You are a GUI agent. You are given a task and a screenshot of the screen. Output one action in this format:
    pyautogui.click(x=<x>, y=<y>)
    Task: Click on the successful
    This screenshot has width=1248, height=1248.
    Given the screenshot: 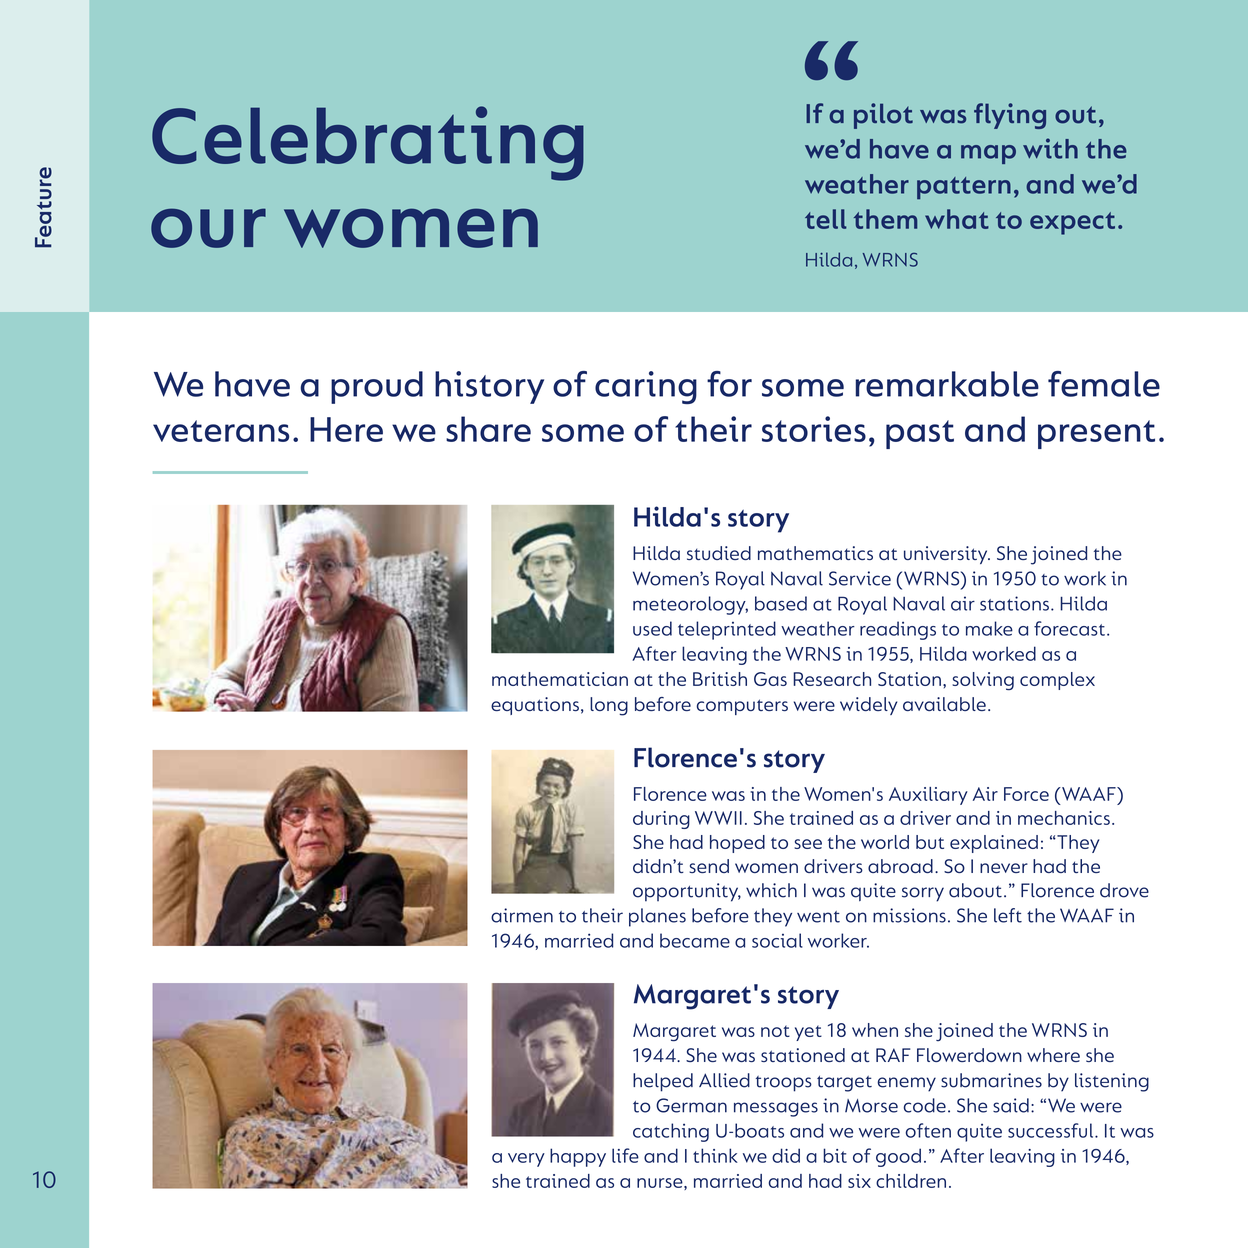 What is the action you would take?
    pyautogui.click(x=1050, y=1130)
